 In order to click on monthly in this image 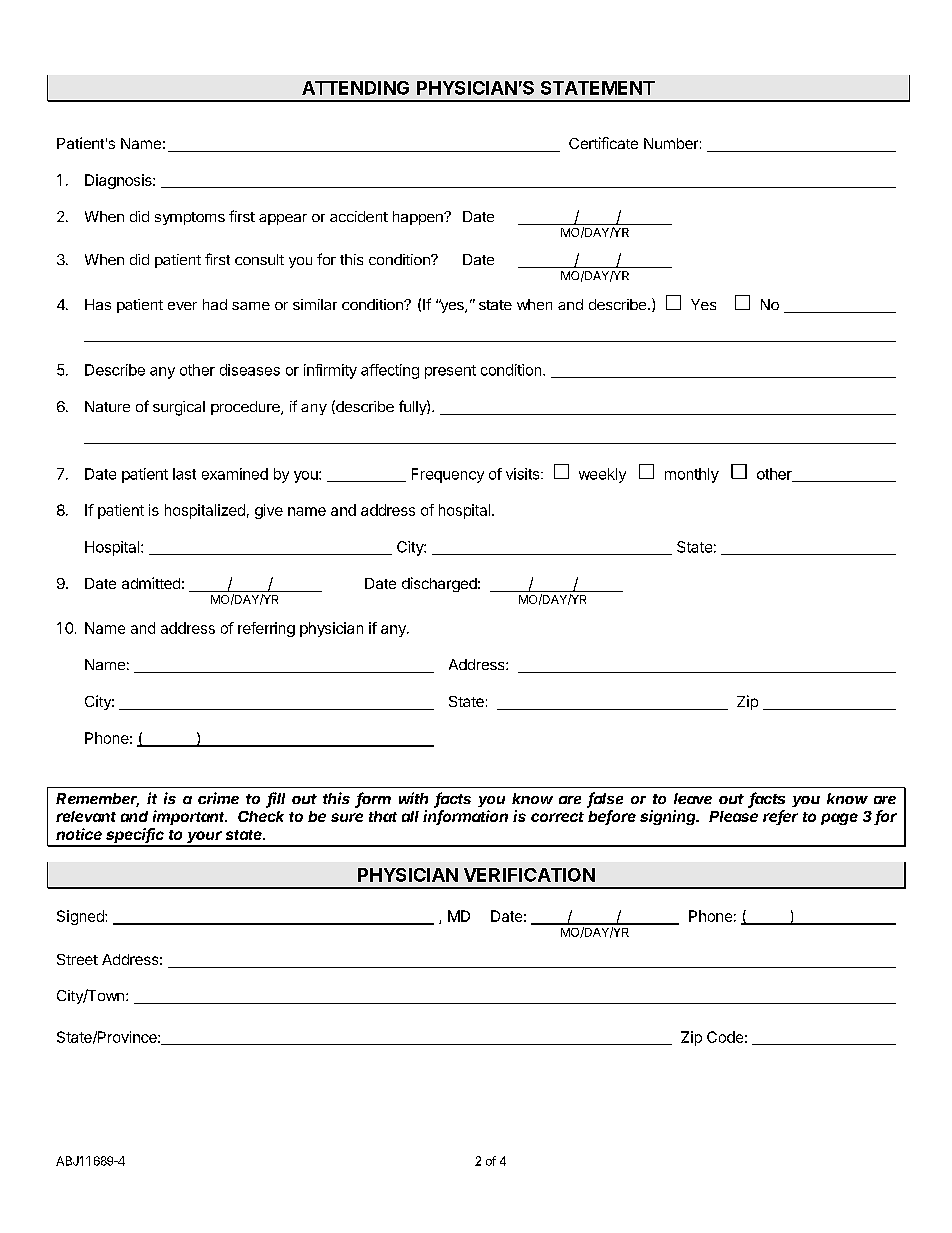, I will do `click(692, 475)`.
